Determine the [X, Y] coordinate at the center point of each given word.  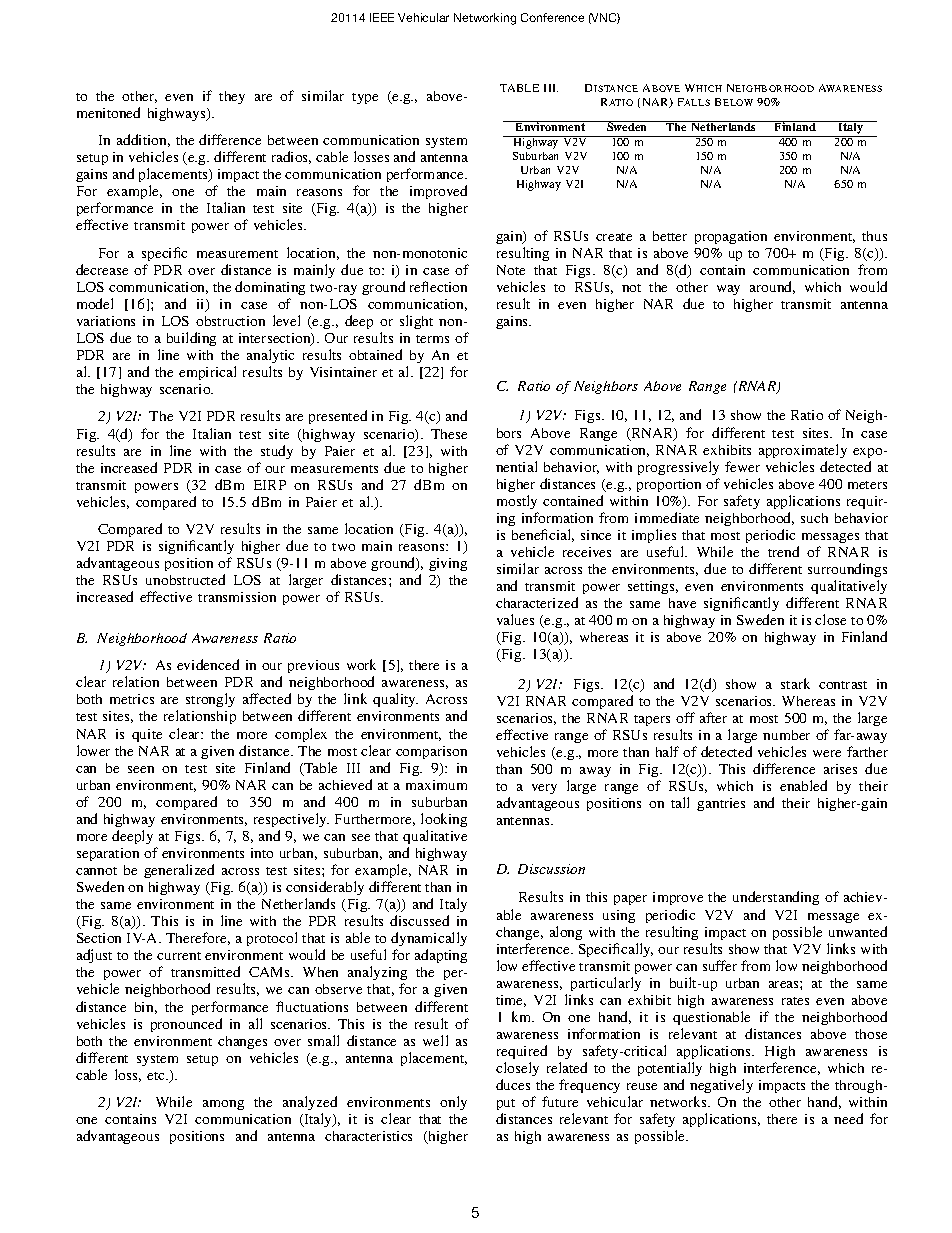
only [453, 1103]
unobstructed [185, 579]
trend [783, 551]
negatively [721, 1088]
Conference [552, 17]
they [232, 97]
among [223, 1105]
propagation [731, 237]
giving [448, 564]
